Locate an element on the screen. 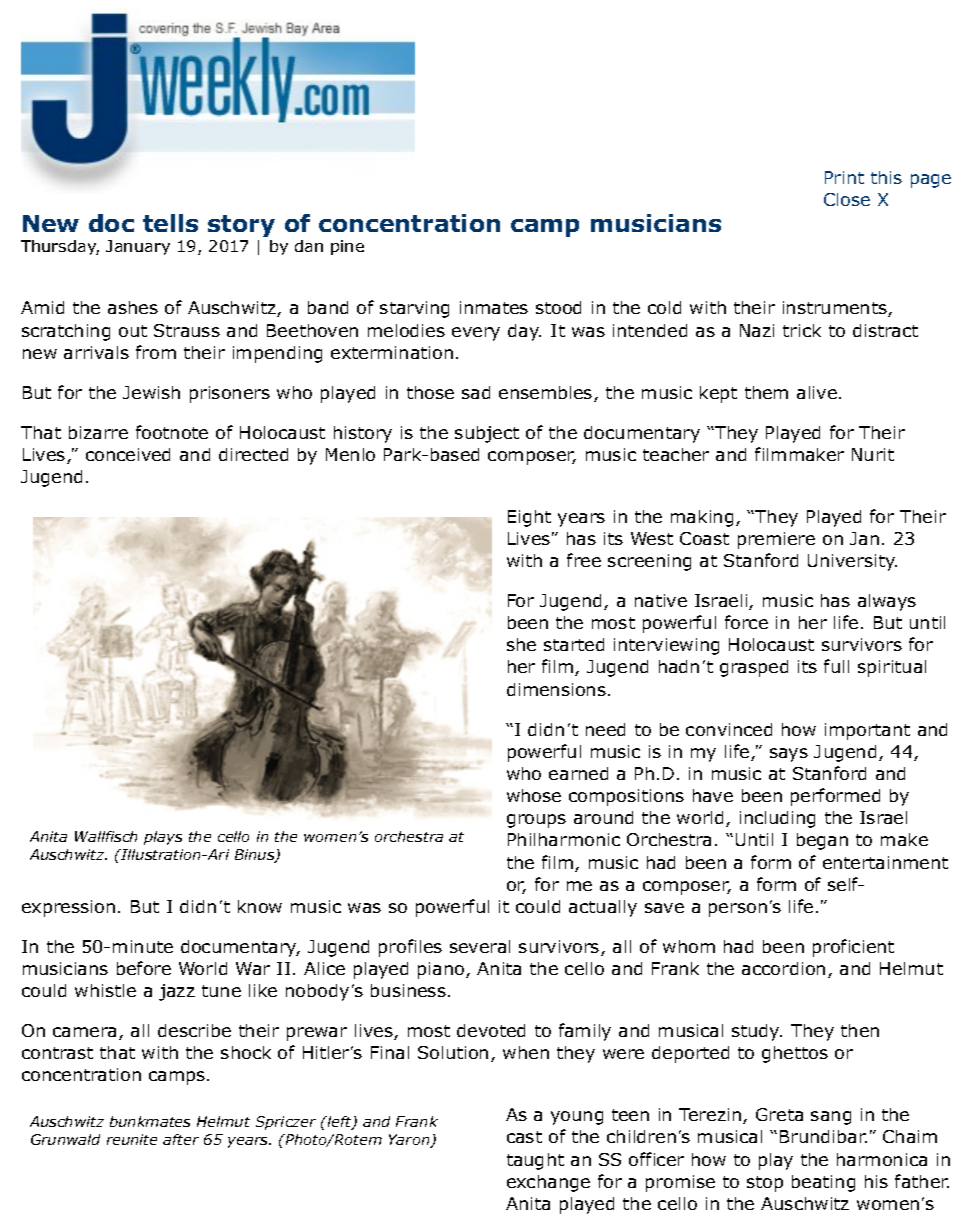  dimensions is located at coordinates (556, 689).
